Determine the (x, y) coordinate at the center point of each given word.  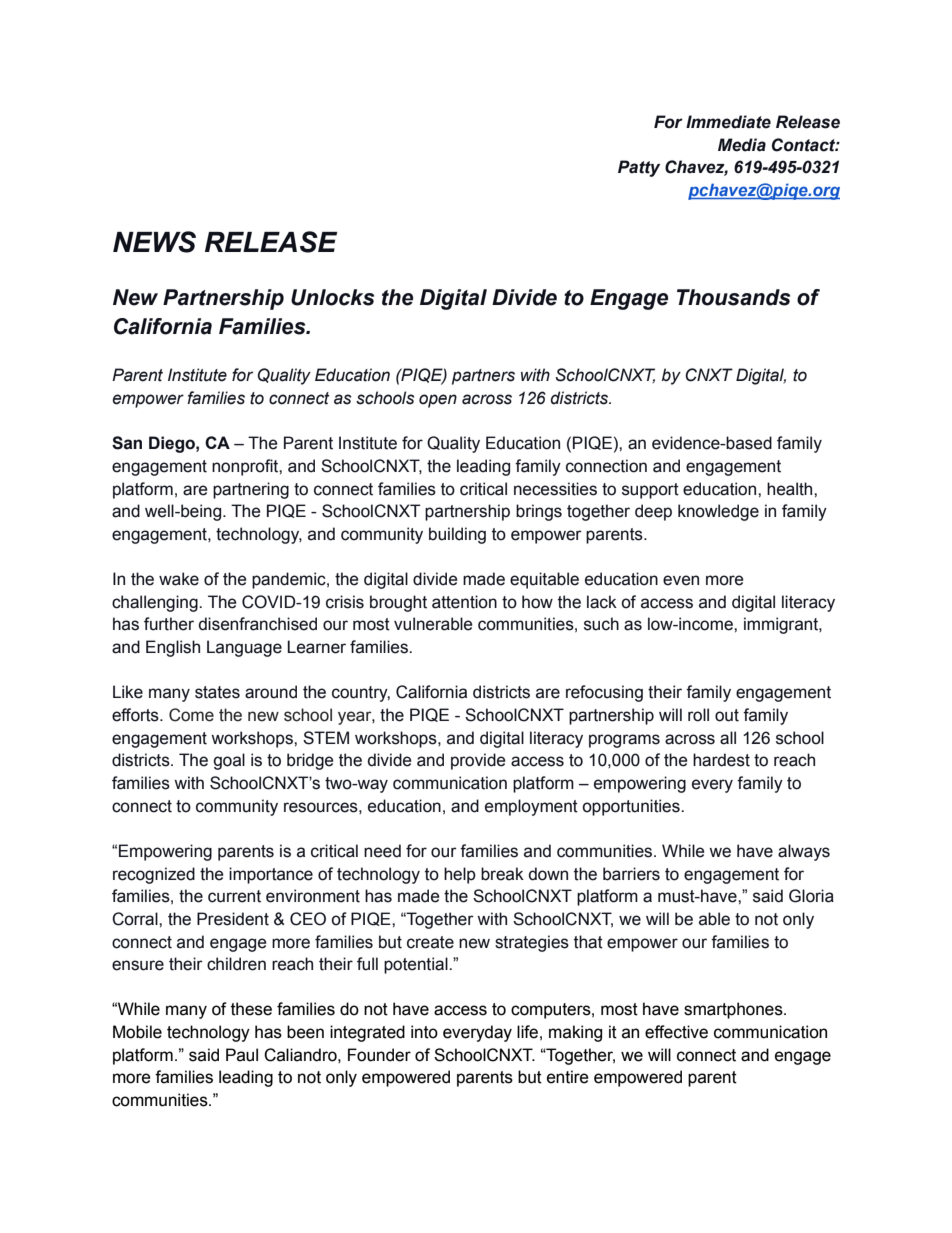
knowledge (718, 512)
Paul (242, 1055)
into (424, 1032)
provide (478, 761)
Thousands (734, 297)
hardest (721, 760)
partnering (251, 490)
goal (229, 761)
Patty (639, 168)
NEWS (154, 242)
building (457, 535)
